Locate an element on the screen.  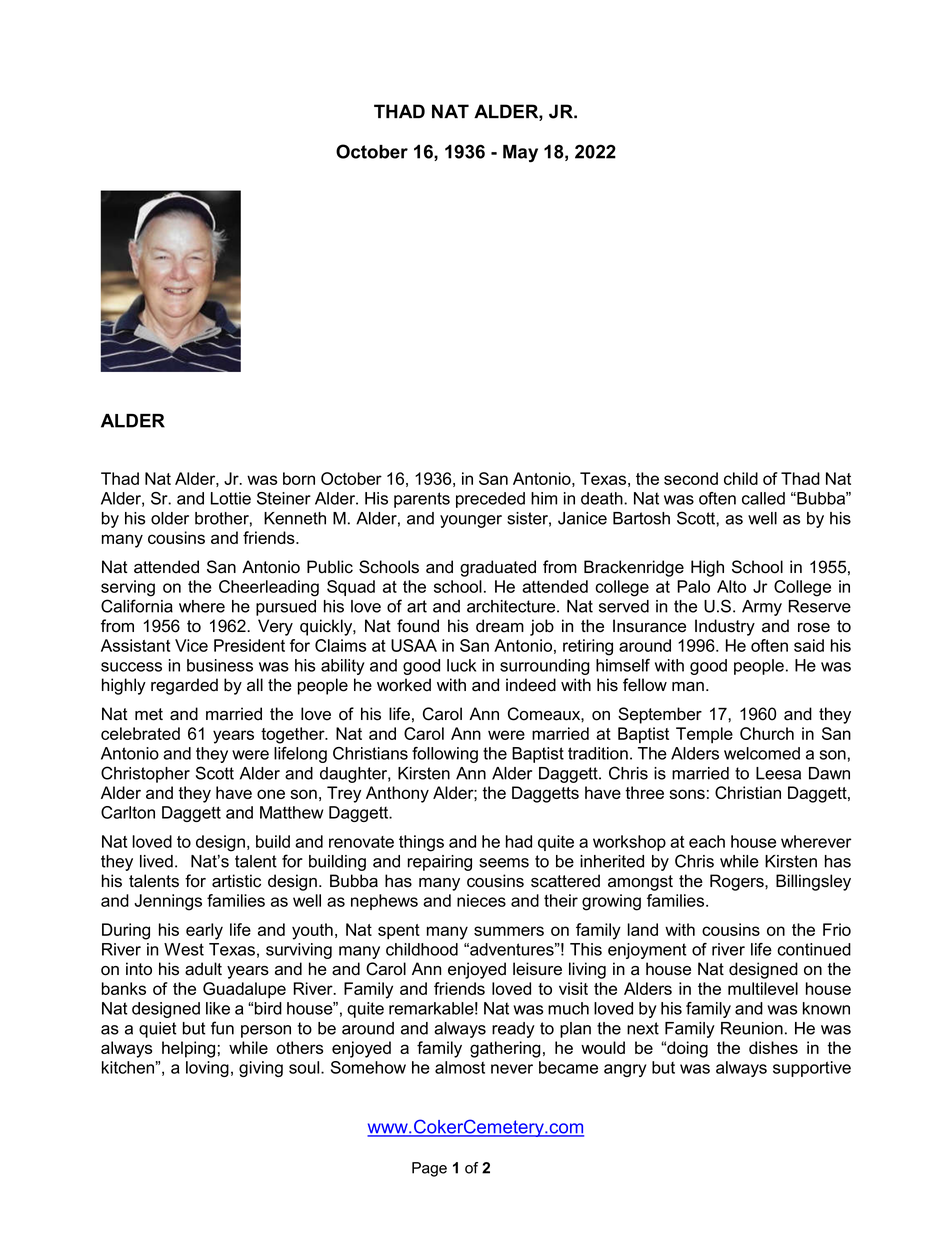
parents is located at coordinates (422, 500).
